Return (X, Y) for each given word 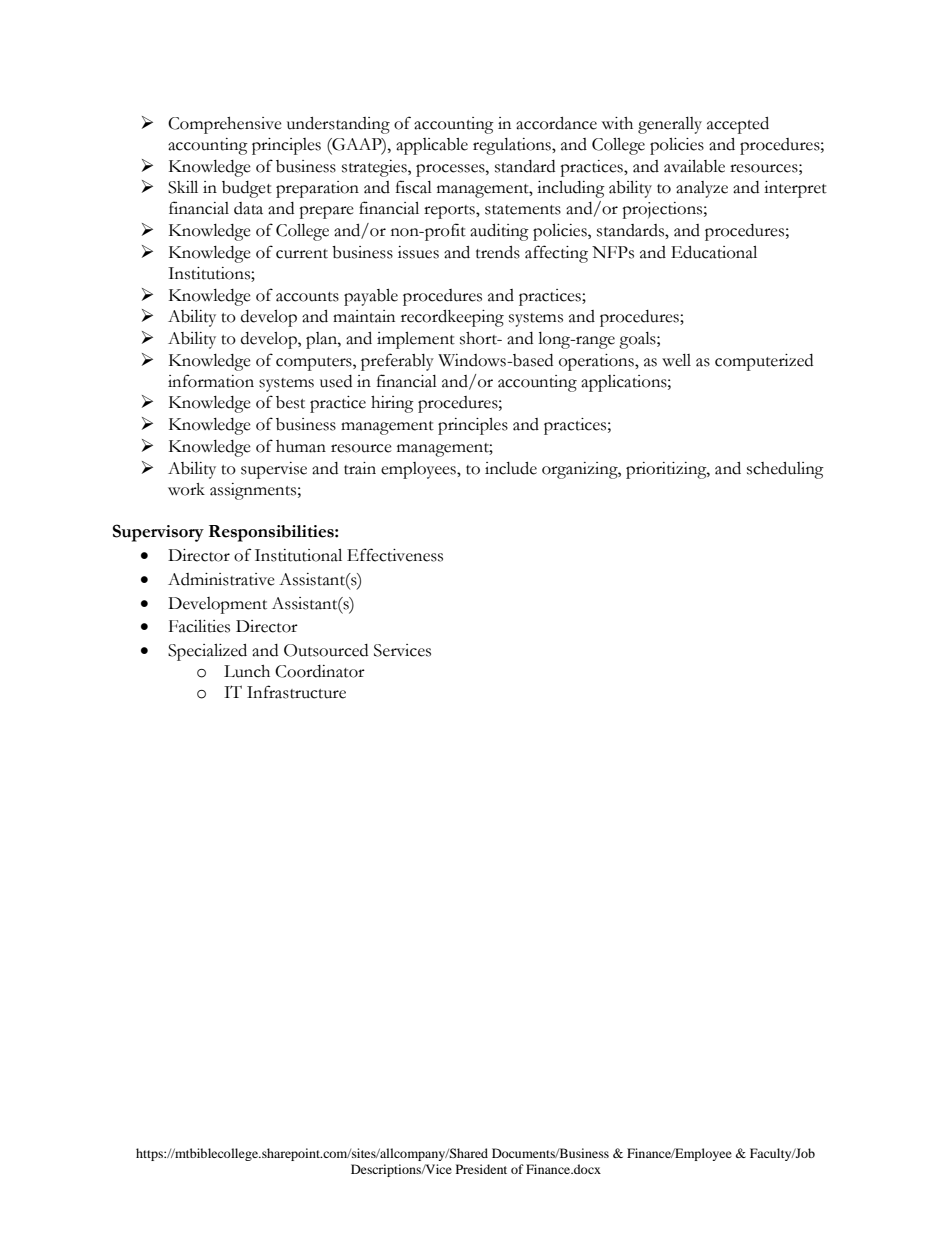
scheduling (785, 470)
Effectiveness (395, 555)
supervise (274, 470)
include (511, 468)
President (481, 1169)
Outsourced (326, 650)
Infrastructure (296, 692)
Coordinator (320, 671)
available (694, 166)
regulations (513, 146)
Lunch (247, 671)
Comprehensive (225, 125)
